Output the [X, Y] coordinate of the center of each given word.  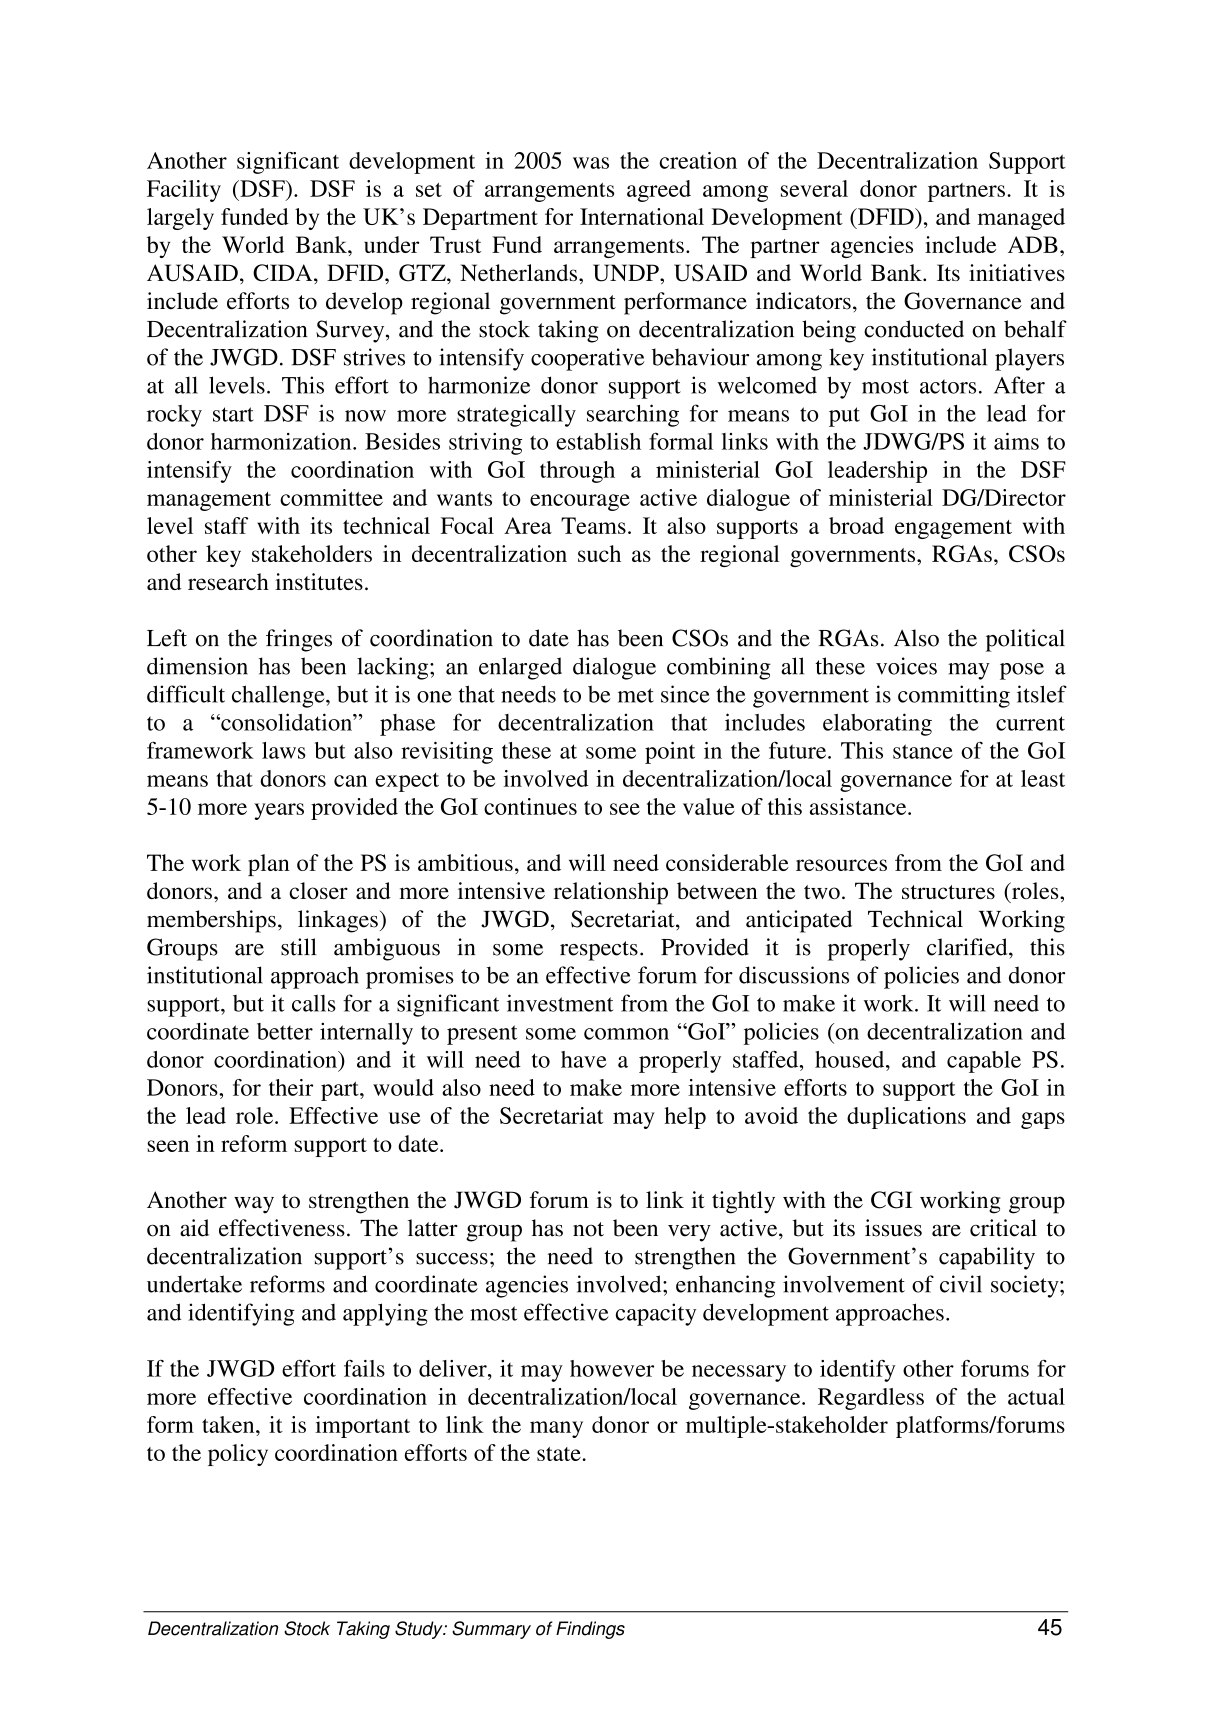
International [642, 216]
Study [420, 1630]
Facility [184, 191]
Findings [590, 1630]
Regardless [871, 1399]
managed [1021, 219]
